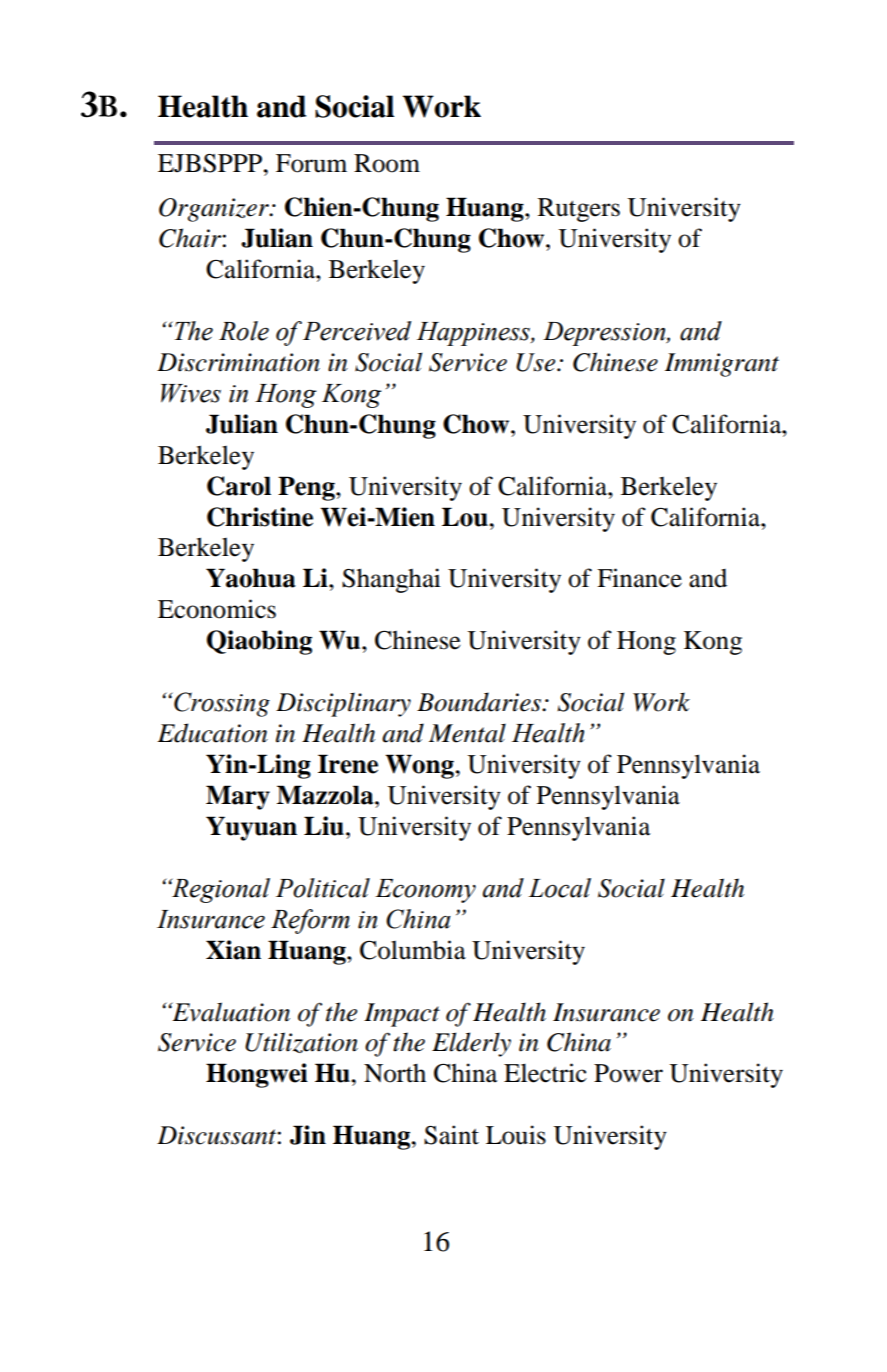 Image resolution: width=887 pixels, height=1372 pixels. What do you see at coordinates (387, 163) in the screenshot?
I see `Room` at bounding box center [387, 163].
